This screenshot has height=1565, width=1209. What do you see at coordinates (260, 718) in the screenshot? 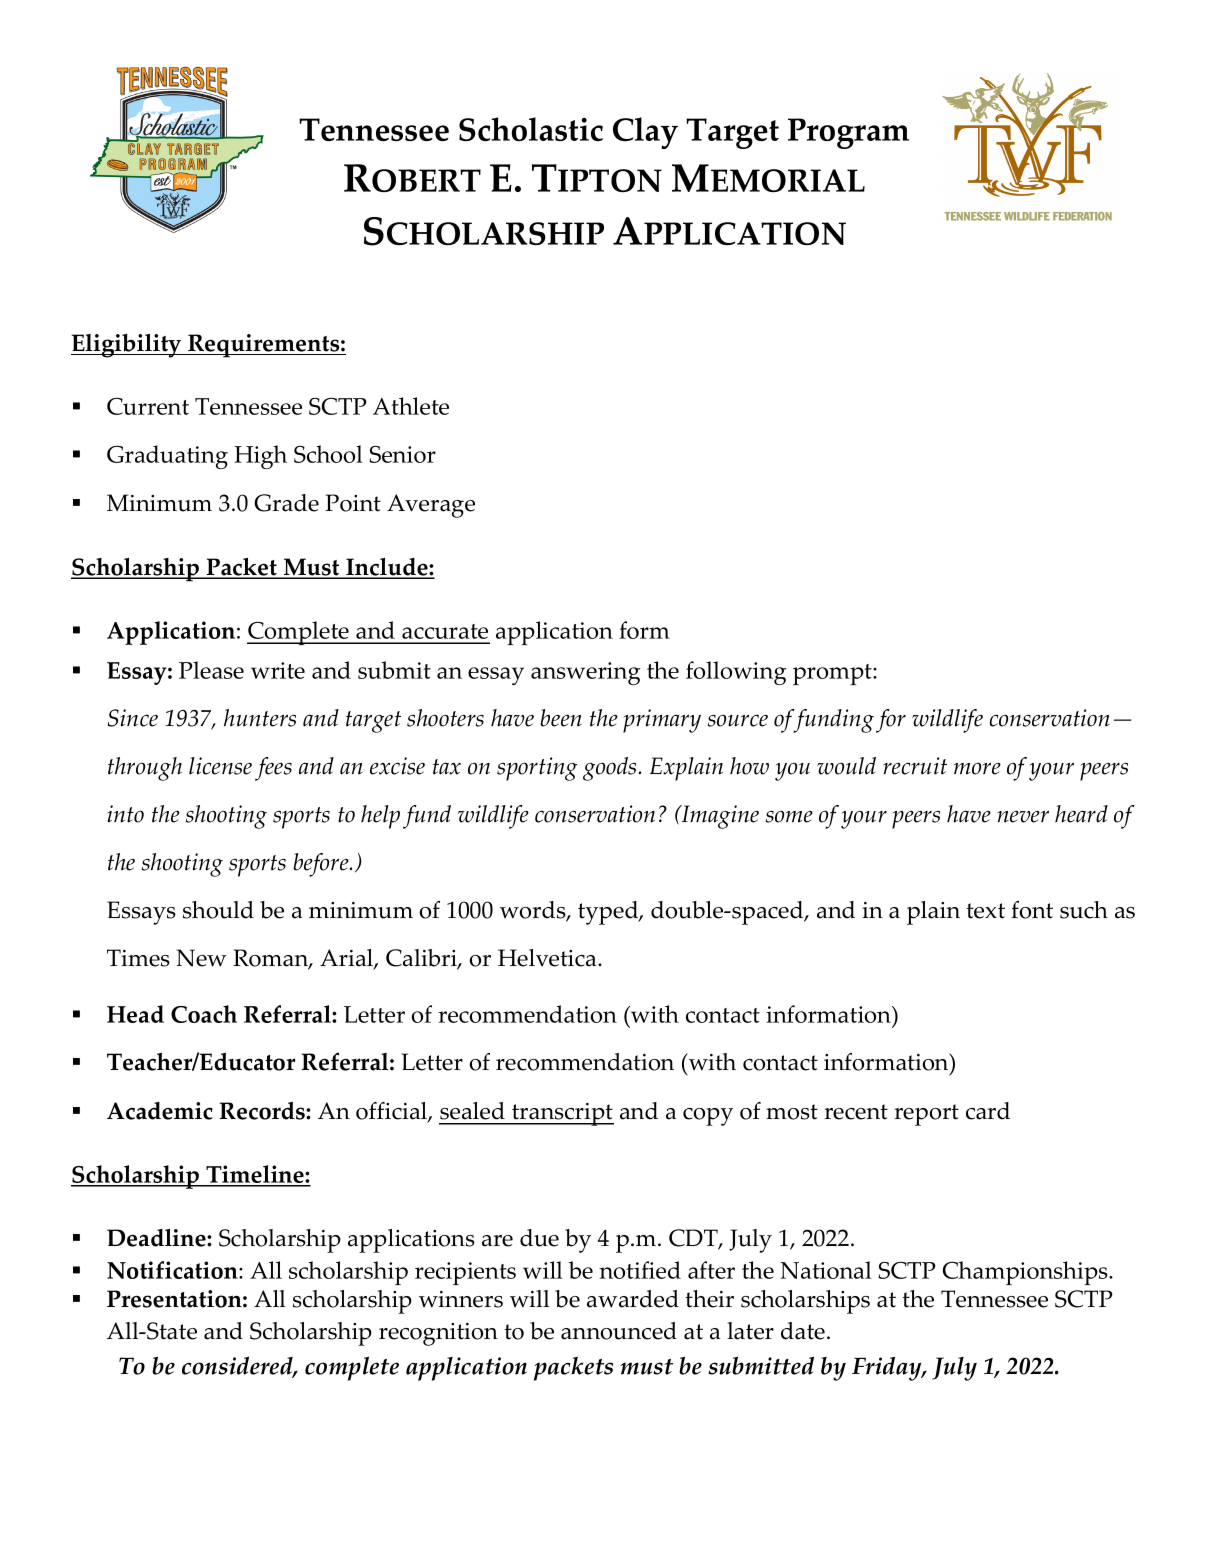
I see `hunters` at bounding box center [260, 718].
